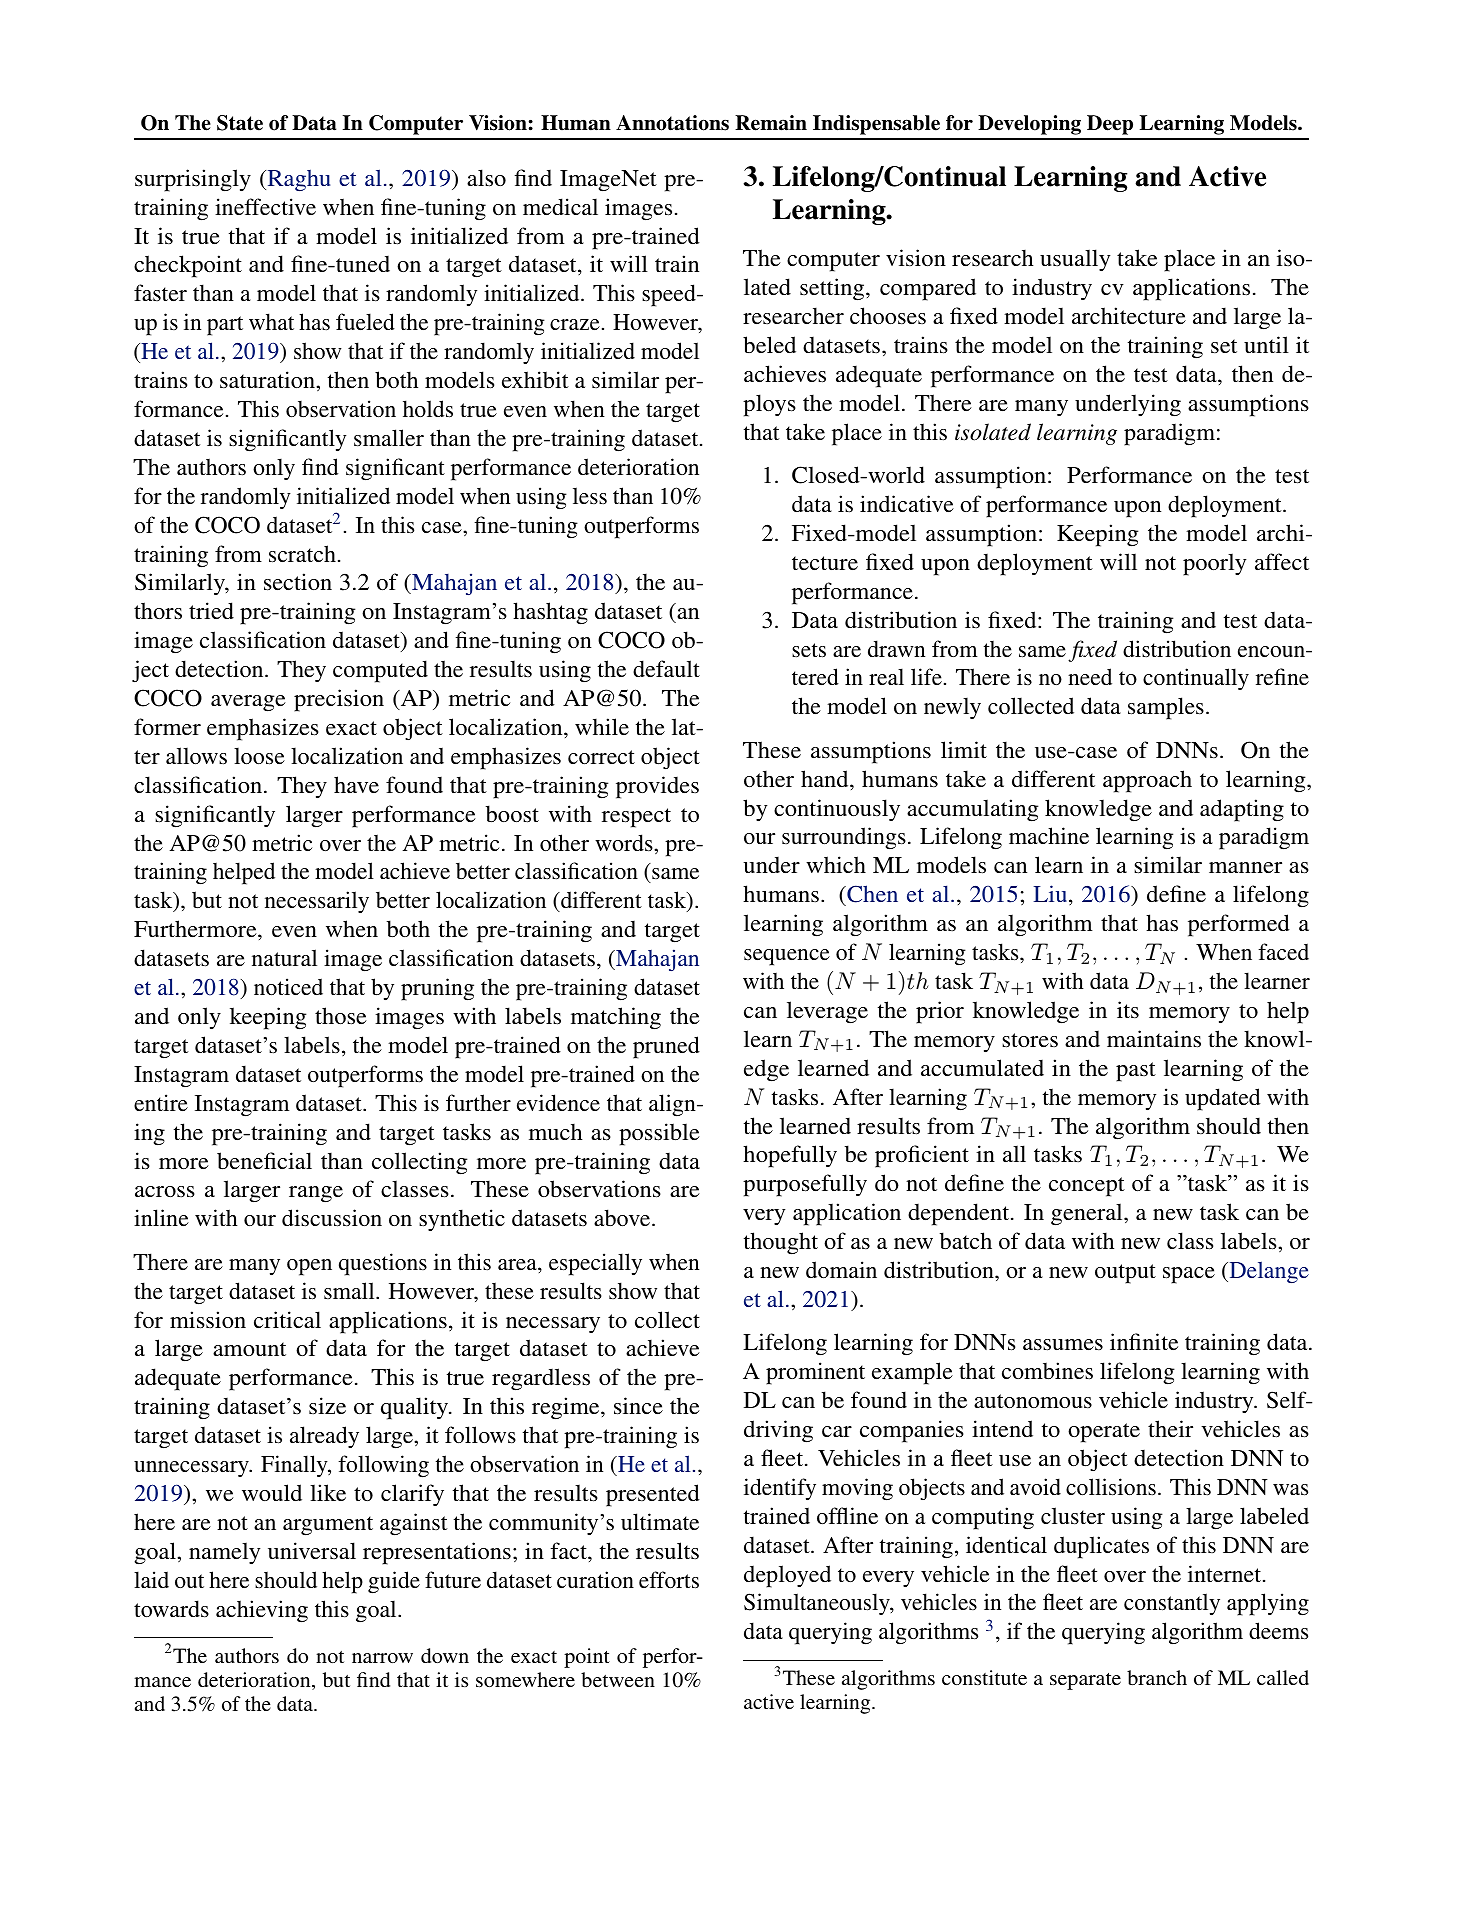 The width and height of the document is (1480, 1915). Describe the element at coordinates (1075, 260) in the document. I see `usually` at that location.
